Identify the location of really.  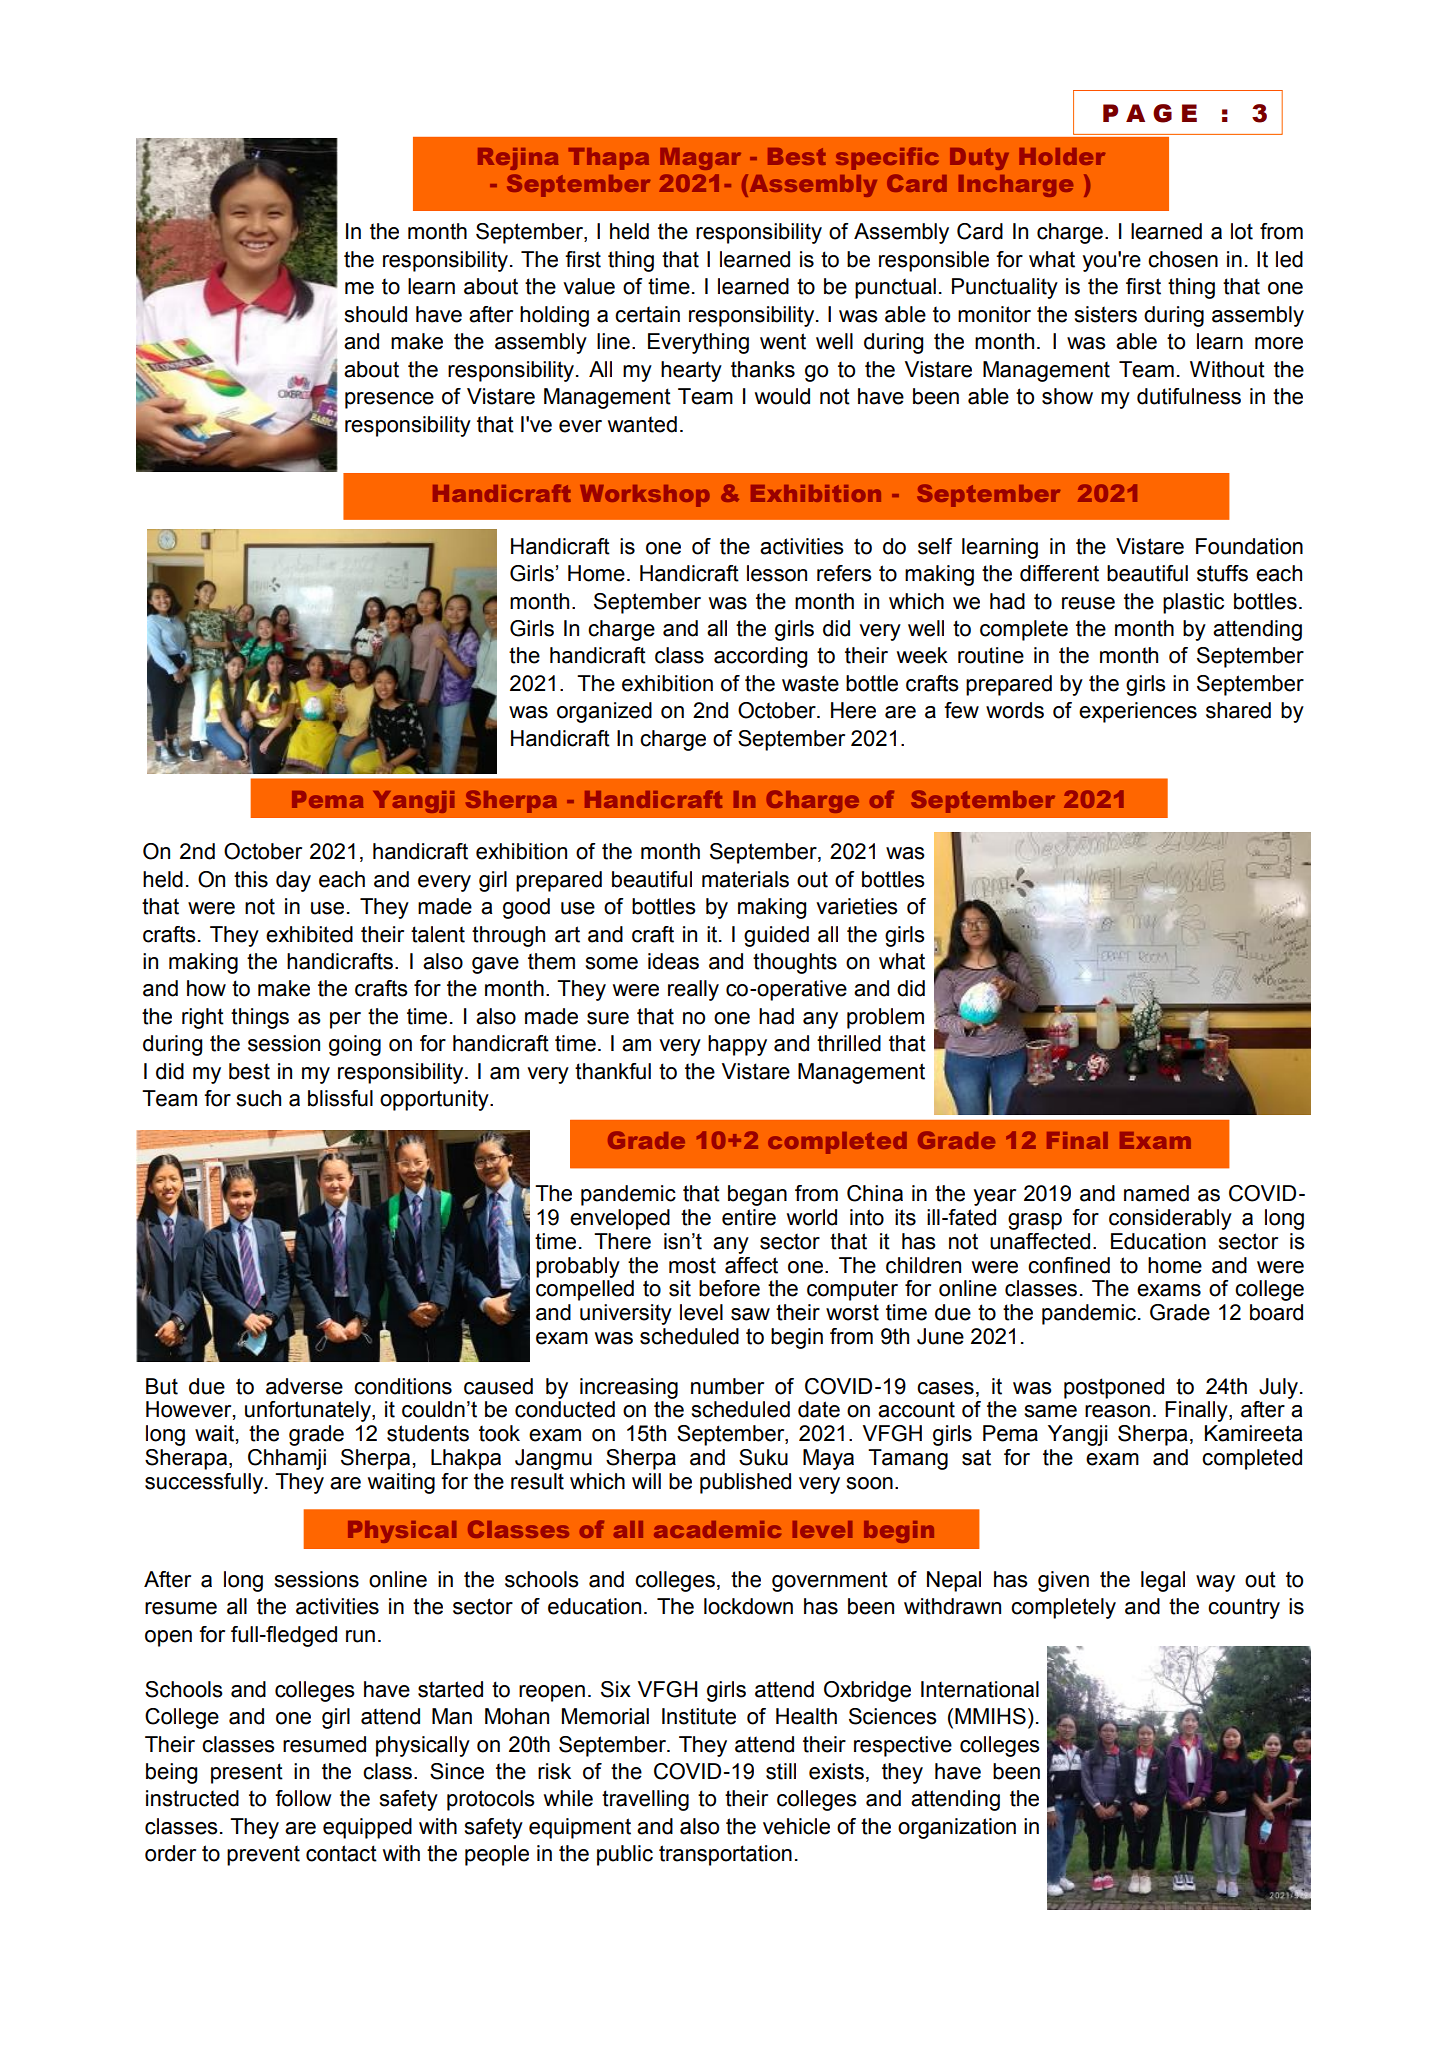
(693, 990).
